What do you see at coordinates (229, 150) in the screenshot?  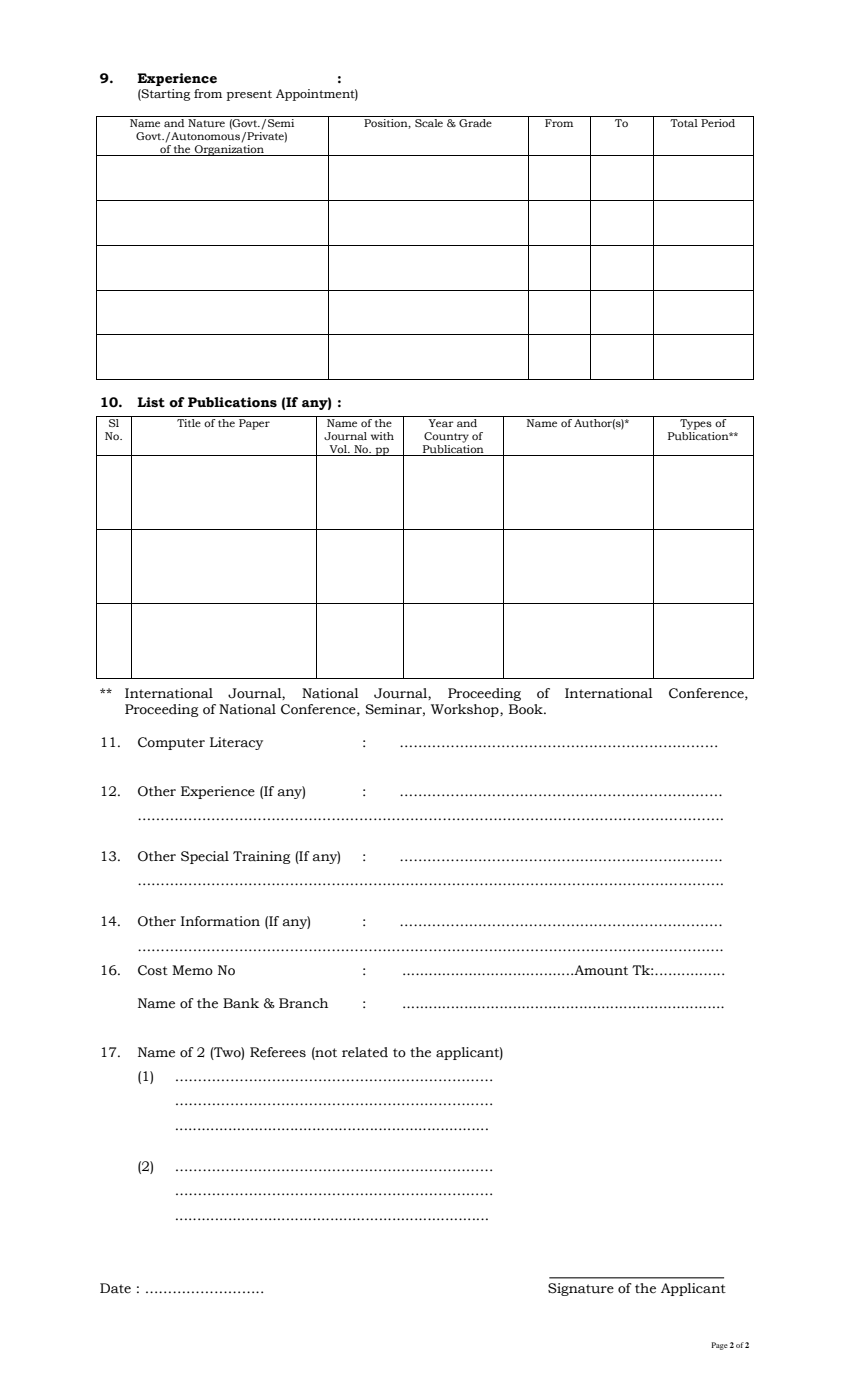 I see `Organization` at bounding box center [229, 150].
